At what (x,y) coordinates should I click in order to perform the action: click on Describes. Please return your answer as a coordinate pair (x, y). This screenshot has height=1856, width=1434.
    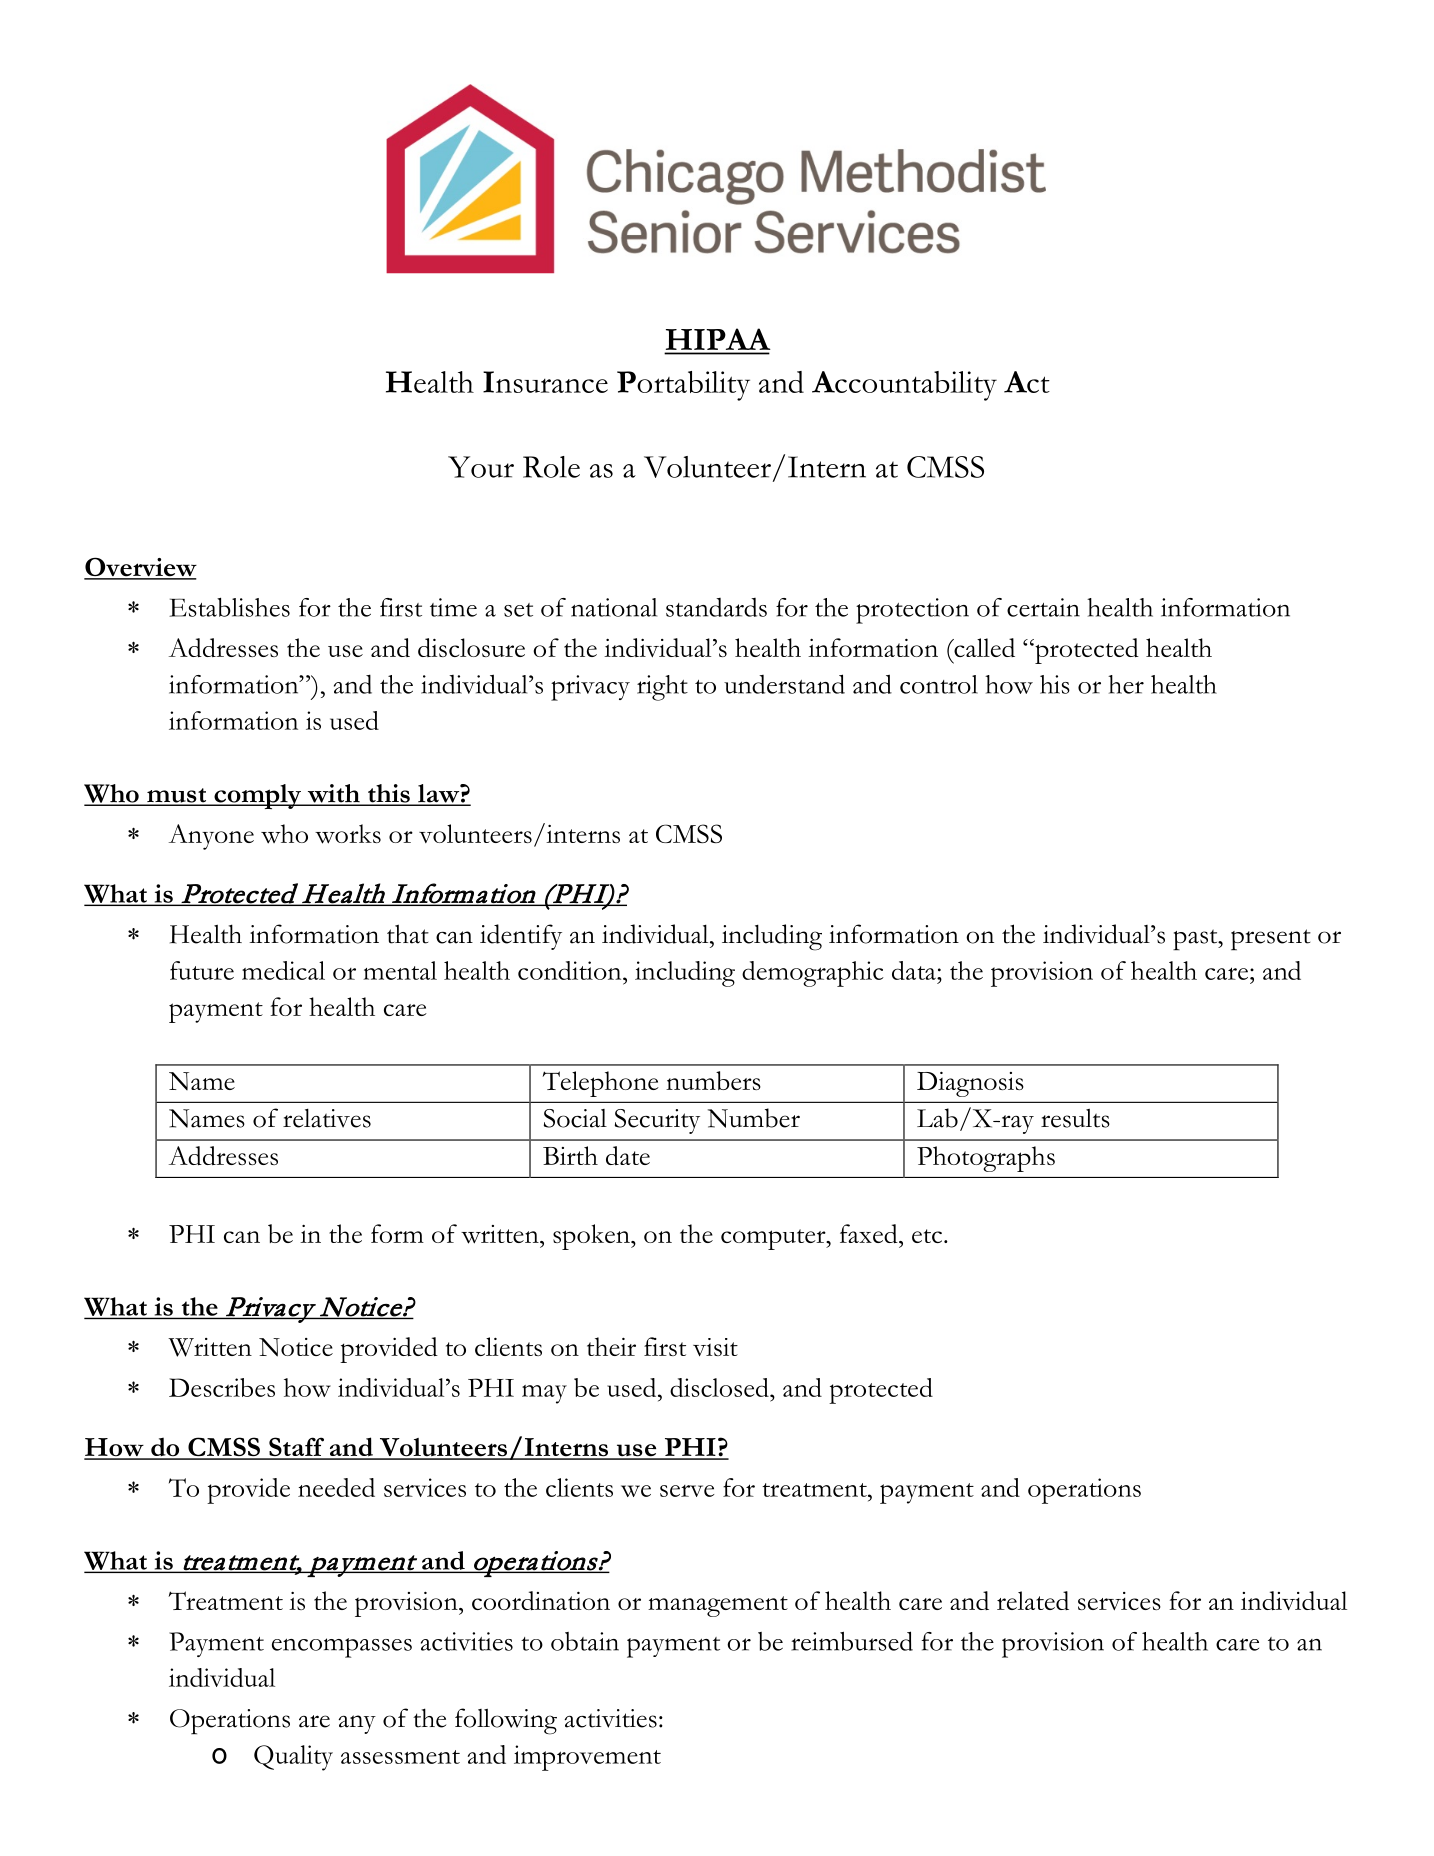
    Looking at the image, I should click on (222, 1387).
